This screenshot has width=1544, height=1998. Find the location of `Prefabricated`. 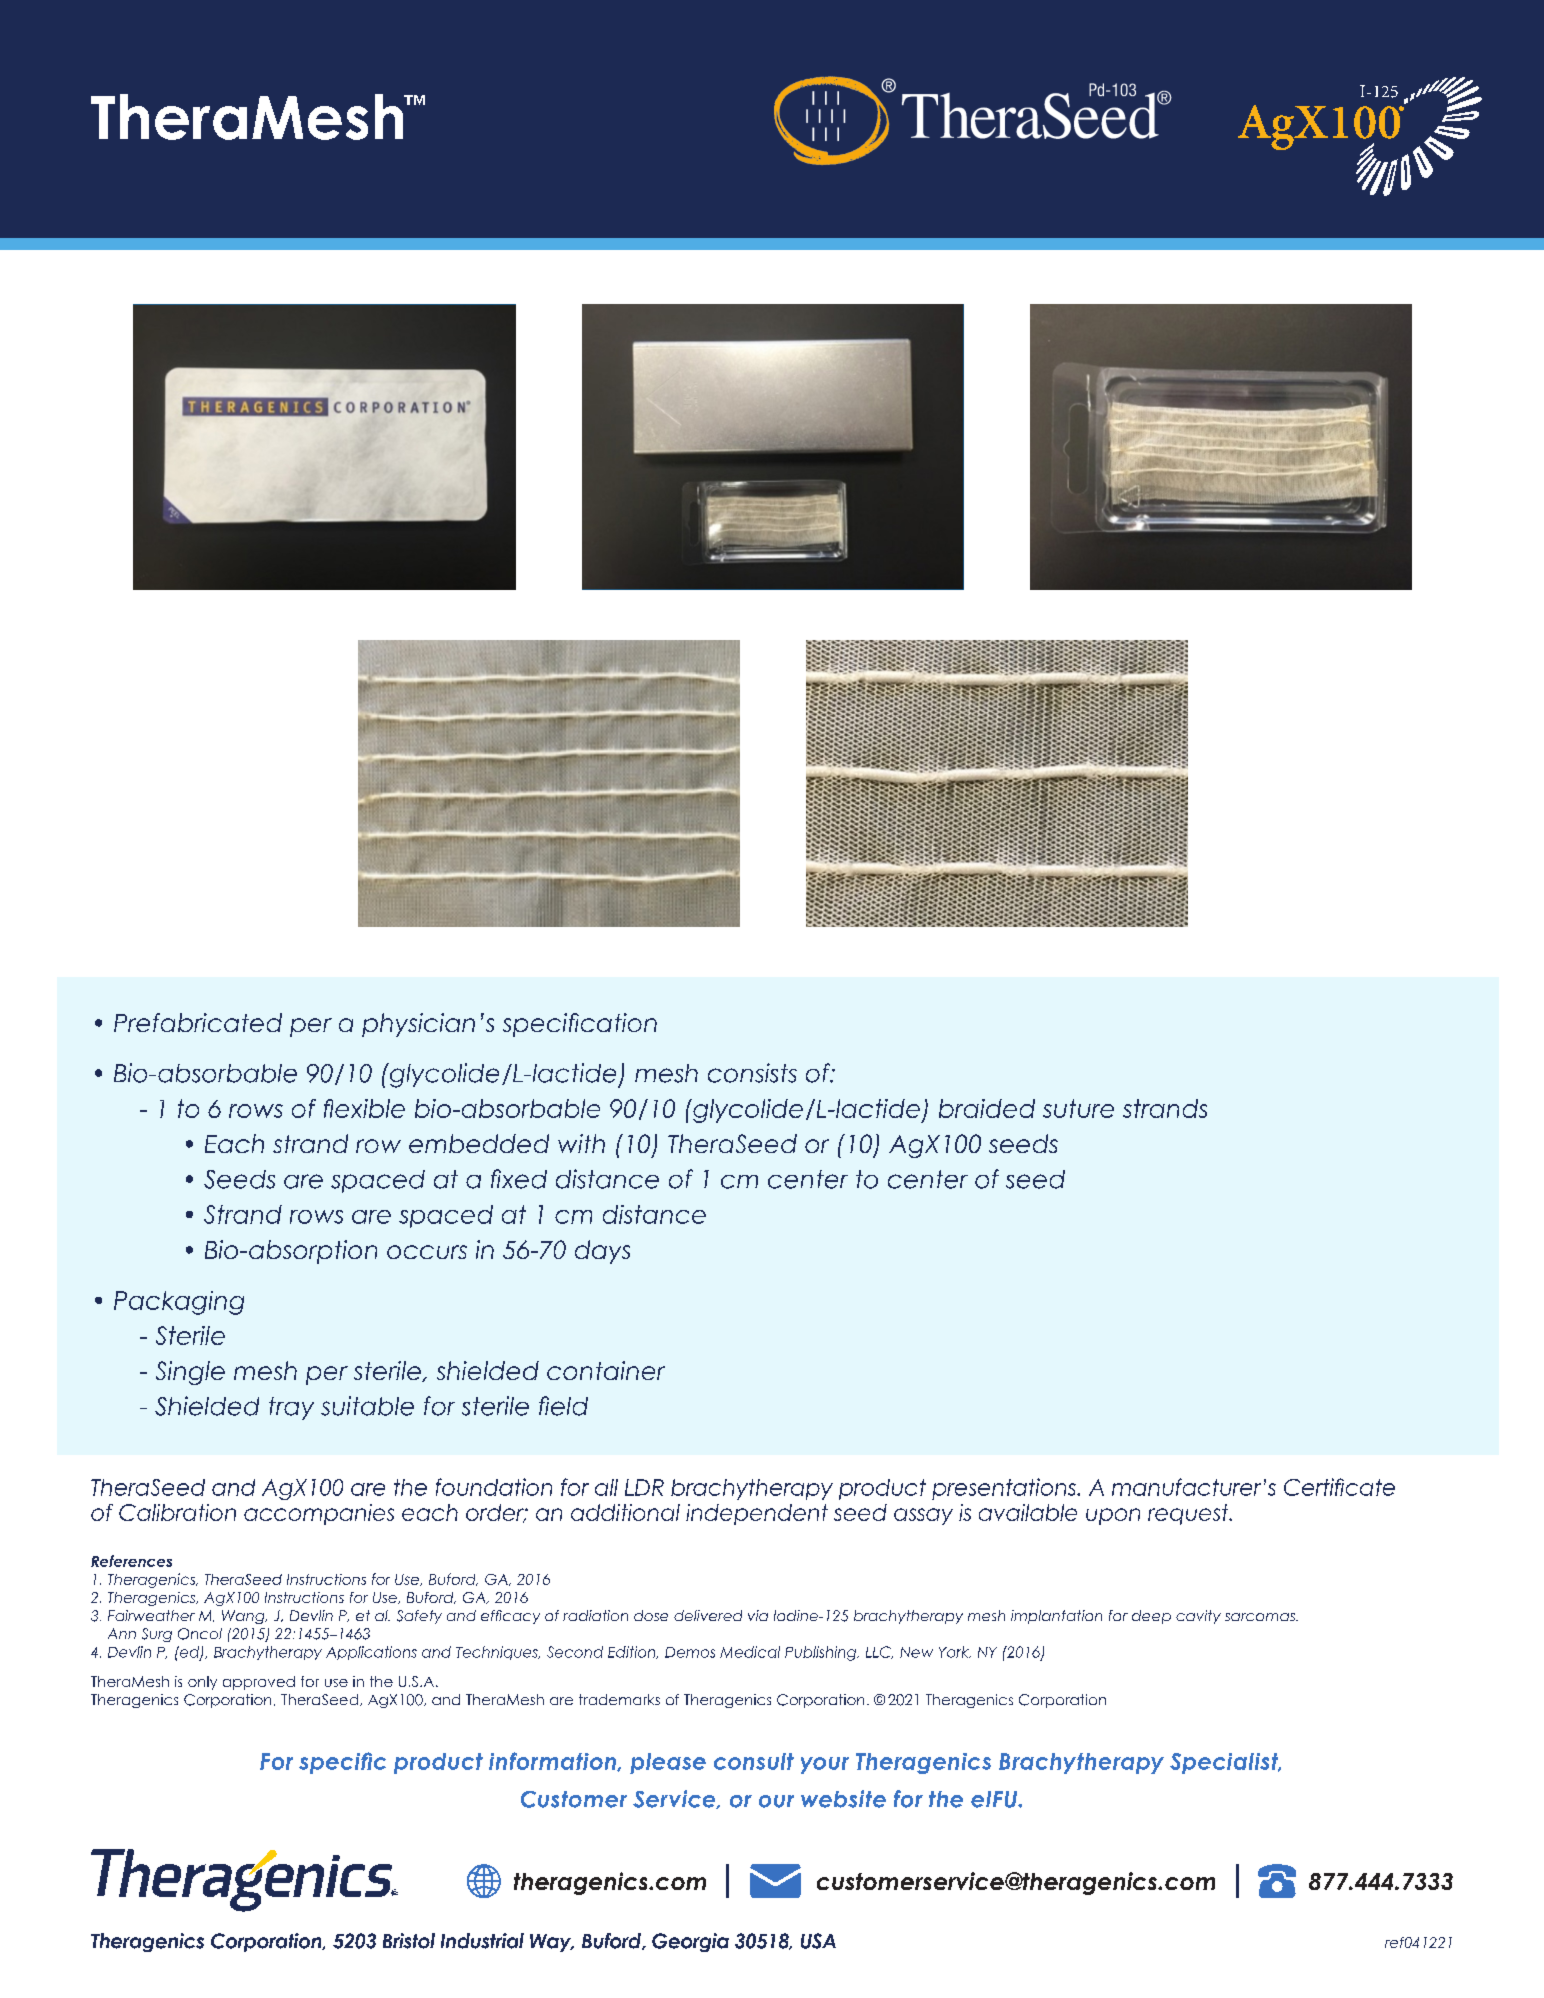

Prefabricated is located at coordinates (198, 1022).
